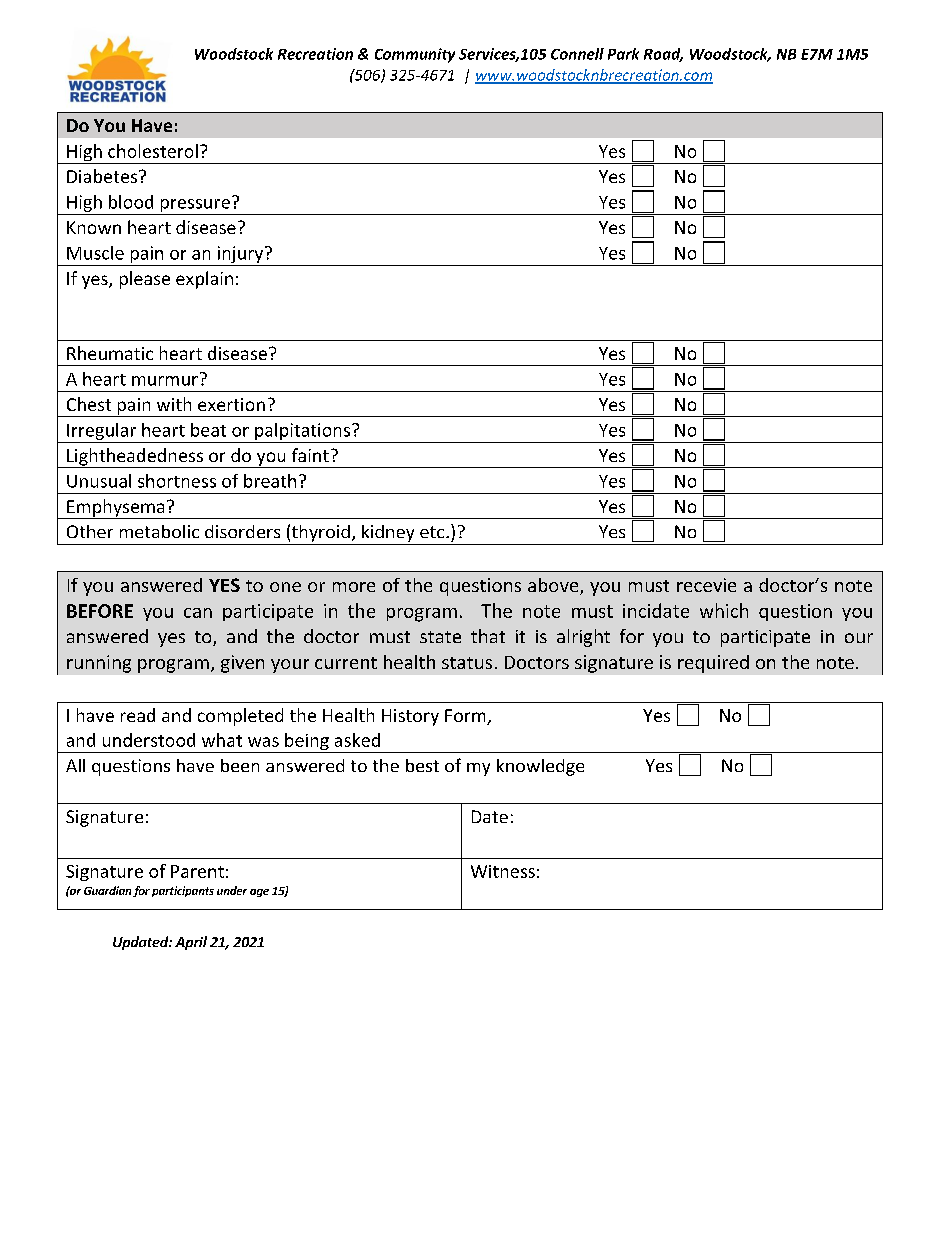 Image resolution: width=952 pixels, height=1233 pixels. What do you see at coordinates (177, 481) in the page?
I see `shortness` at bounding box center [177, 481].
